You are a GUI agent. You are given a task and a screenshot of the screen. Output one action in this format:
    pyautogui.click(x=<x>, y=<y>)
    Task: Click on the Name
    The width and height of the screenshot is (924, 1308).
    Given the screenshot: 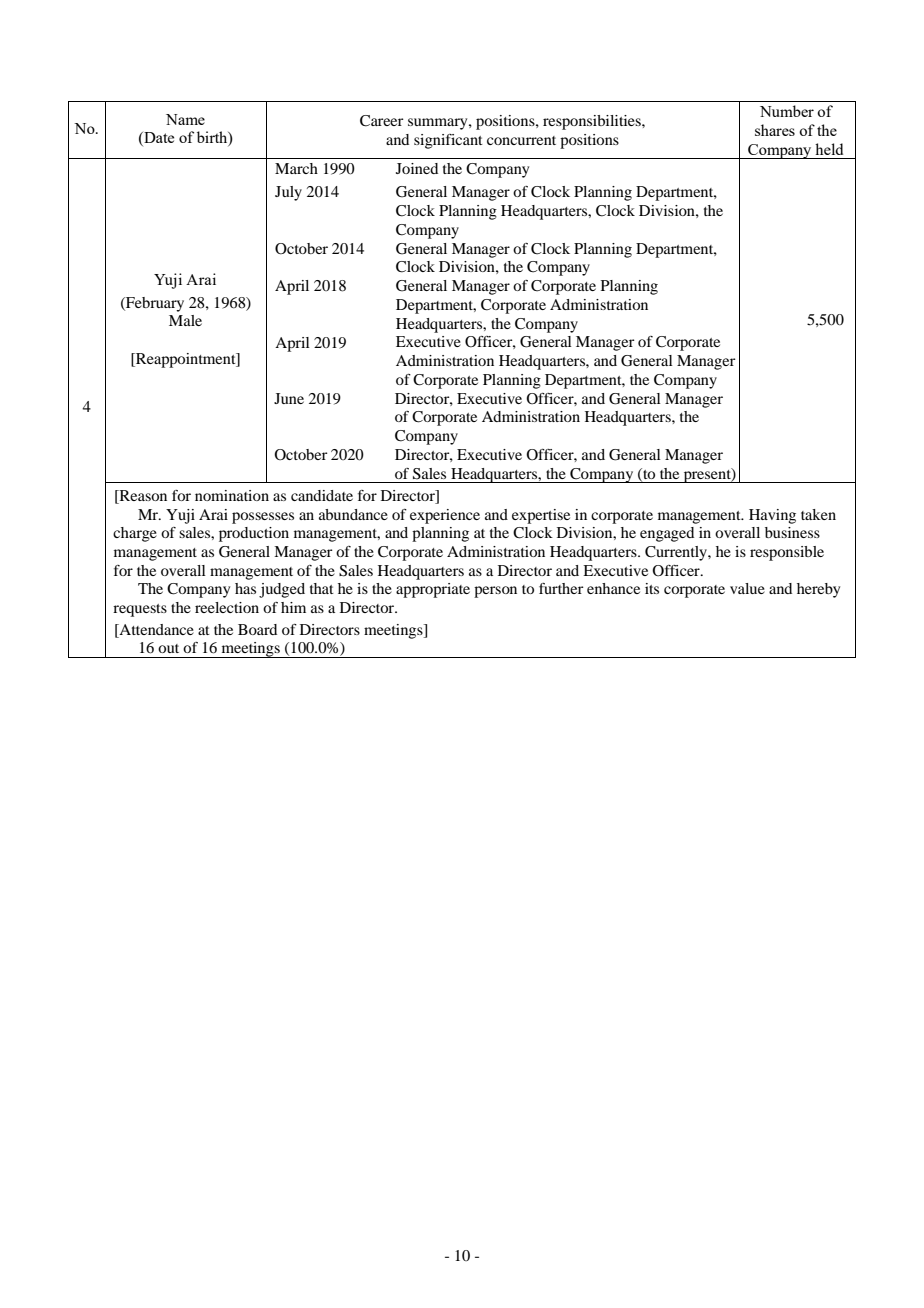 What is the action you would take?
    pyautogui.click(x=185, y=119)
